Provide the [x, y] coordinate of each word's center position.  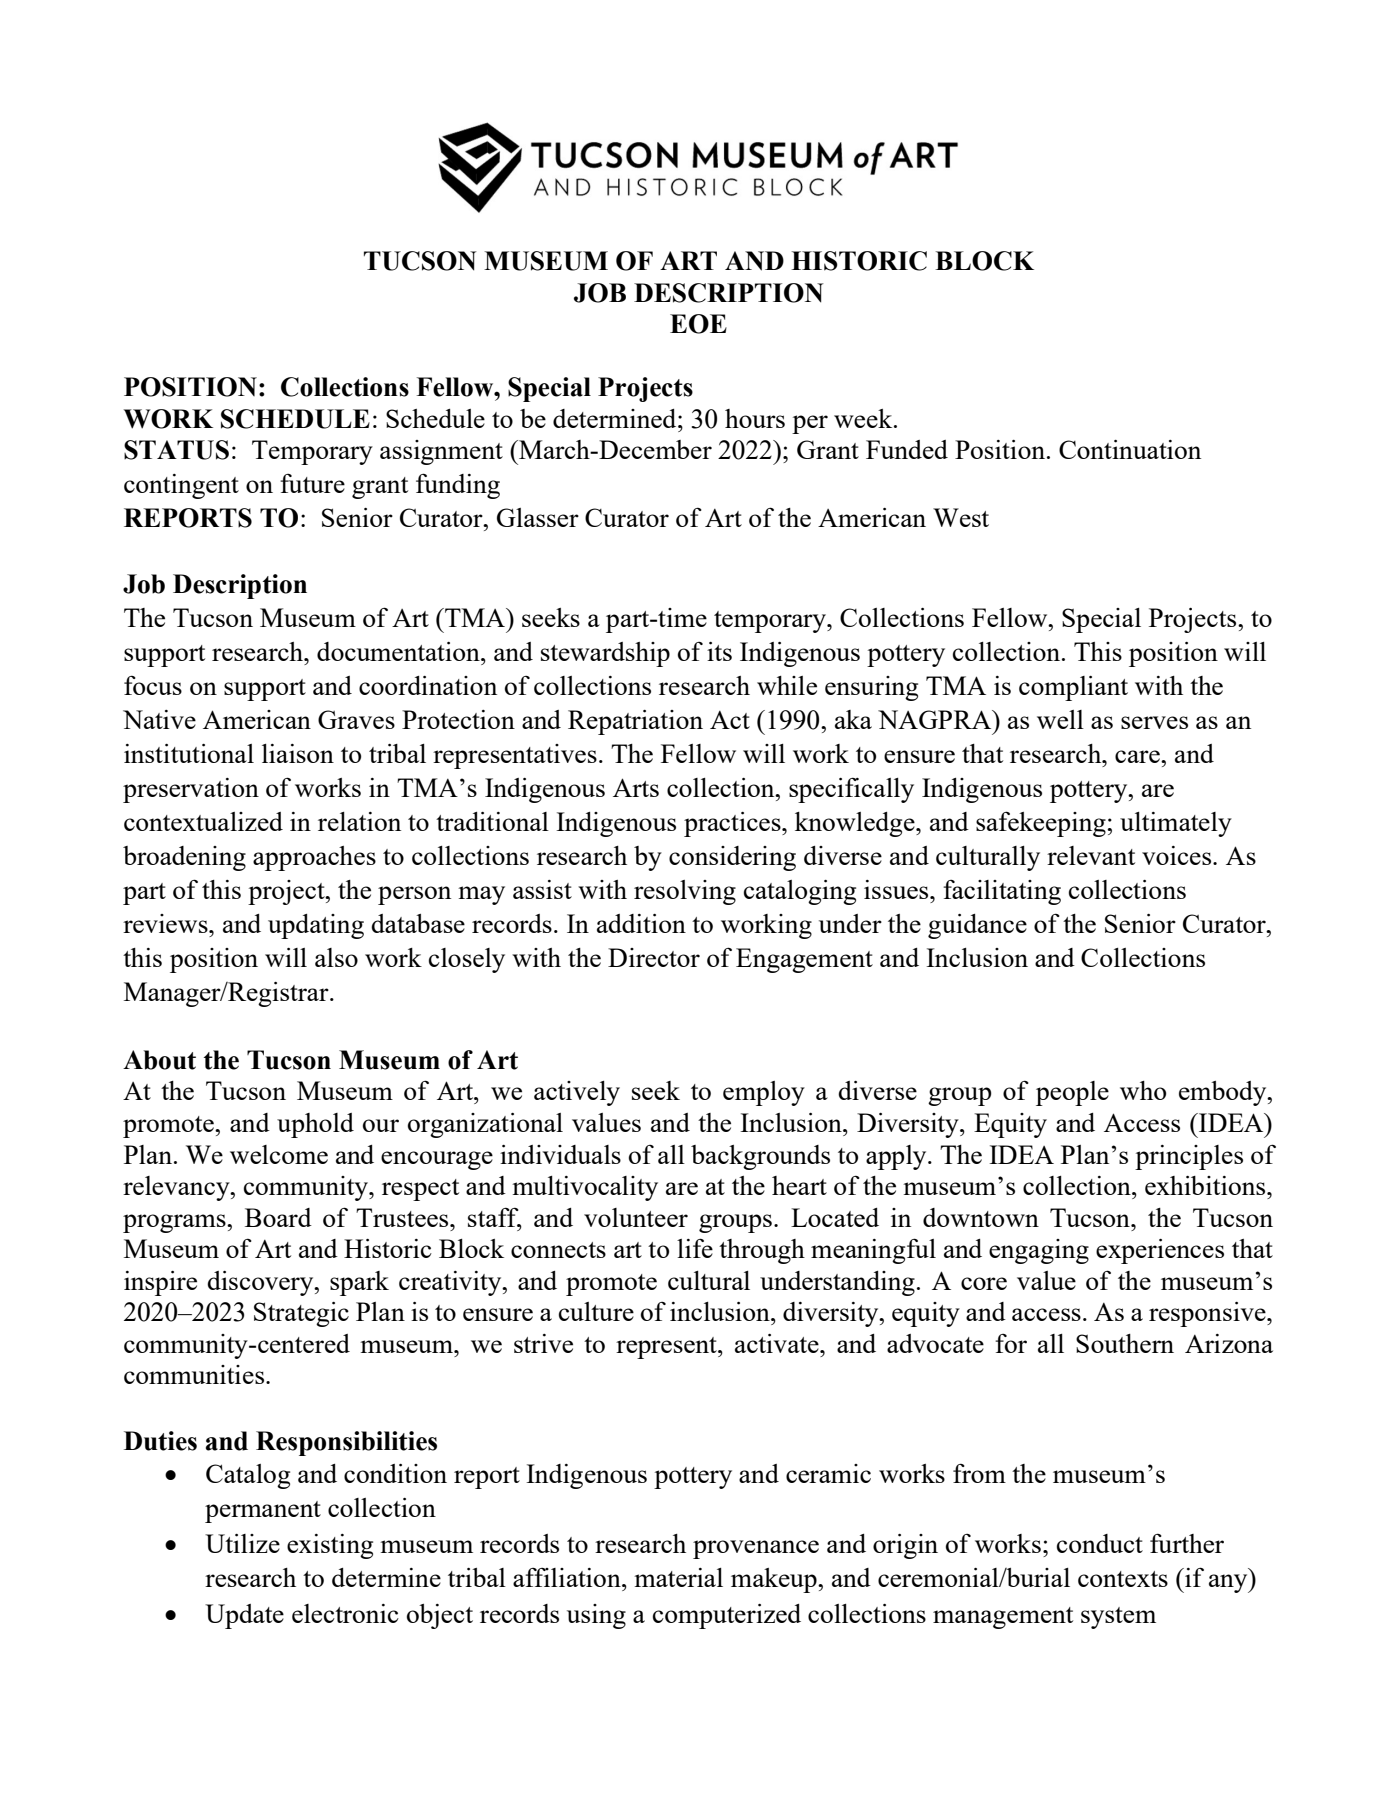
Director [654, 957]
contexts [1123, 1579]
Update [244, 1616]
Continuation [1130, 449]
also [336, 957]
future [312, 483]
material [678, 1577]
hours [755, 418]
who [1143, 1090]
